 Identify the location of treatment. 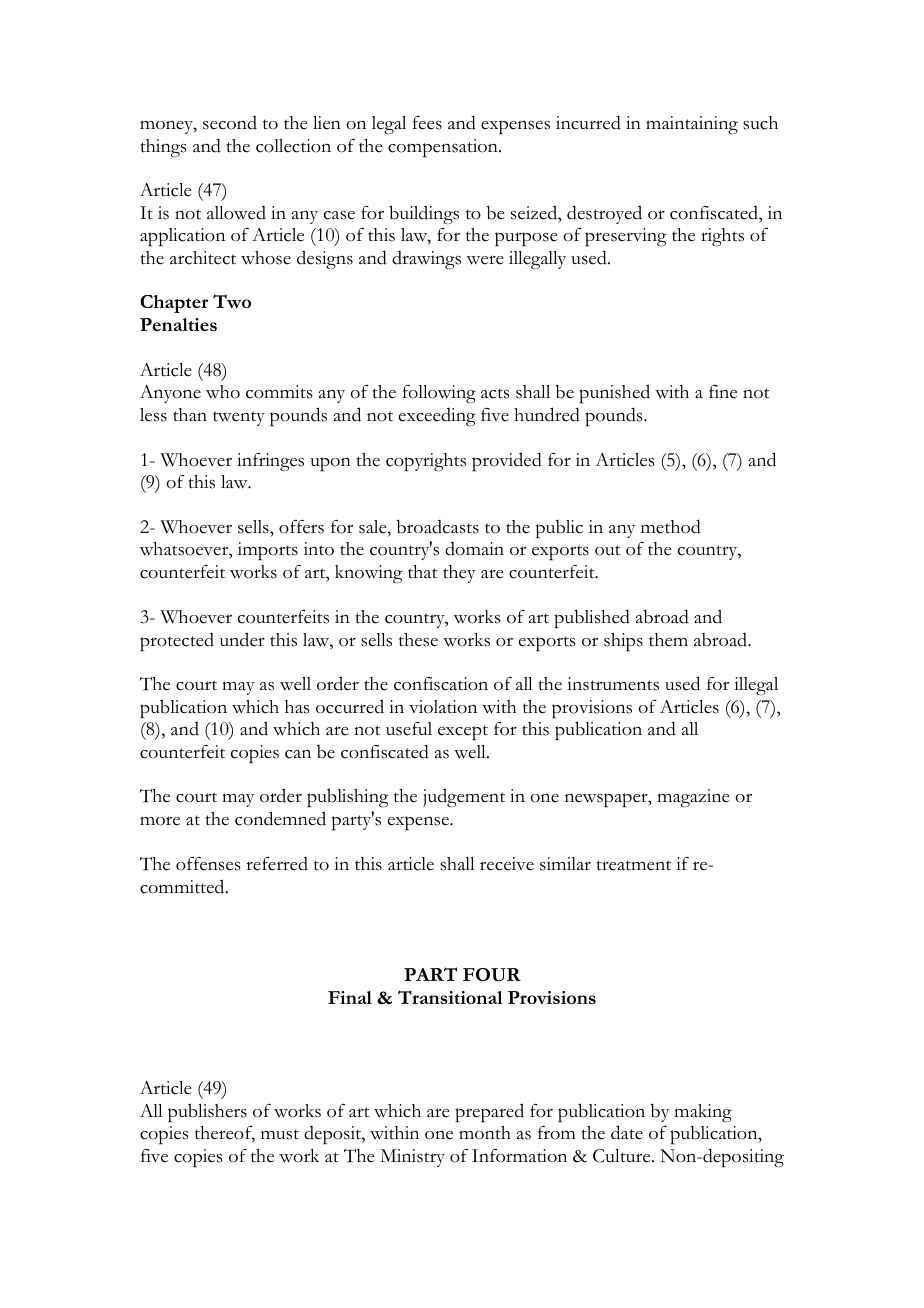
(633, 865).
